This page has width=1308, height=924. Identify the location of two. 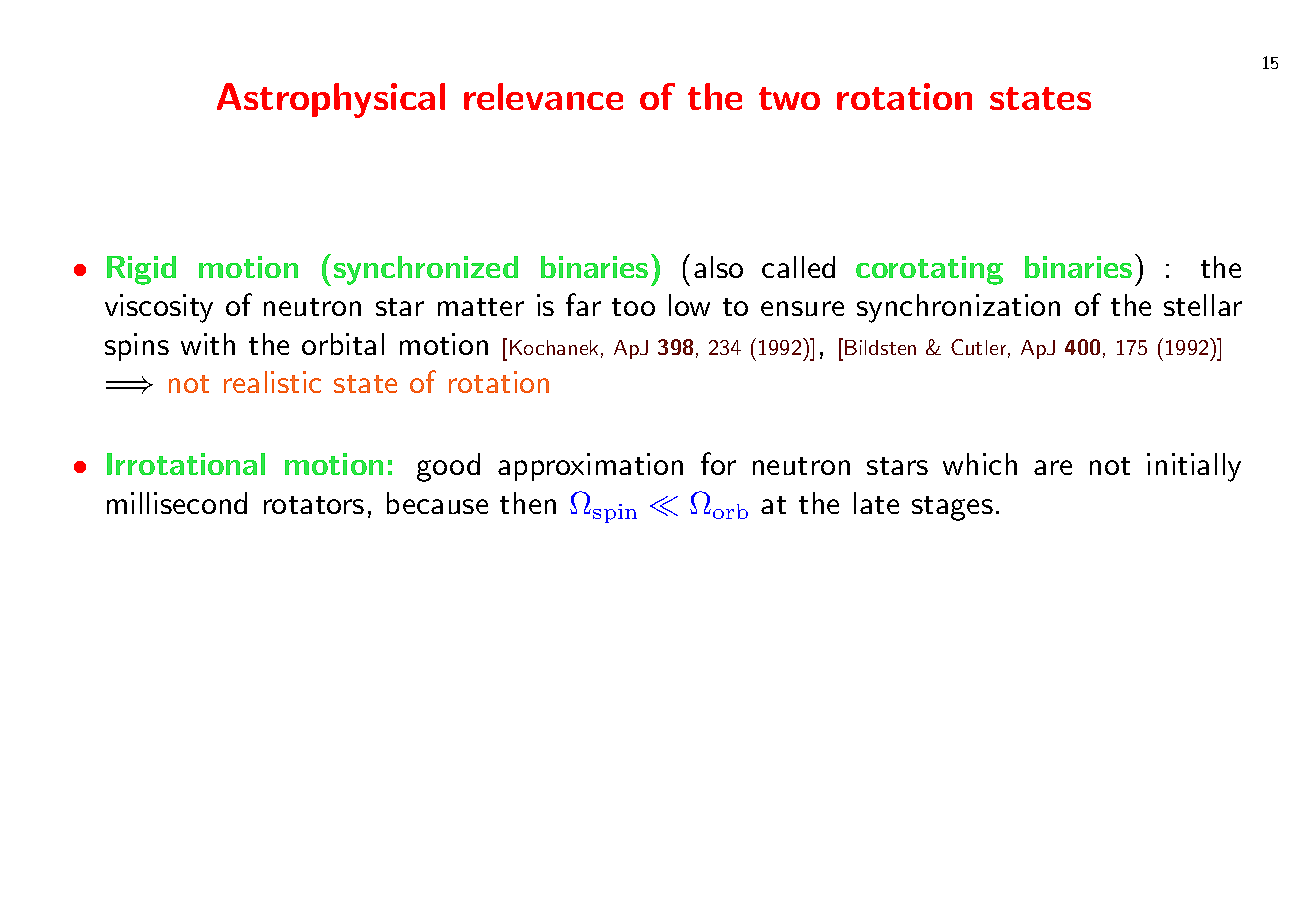
(789, 98).
